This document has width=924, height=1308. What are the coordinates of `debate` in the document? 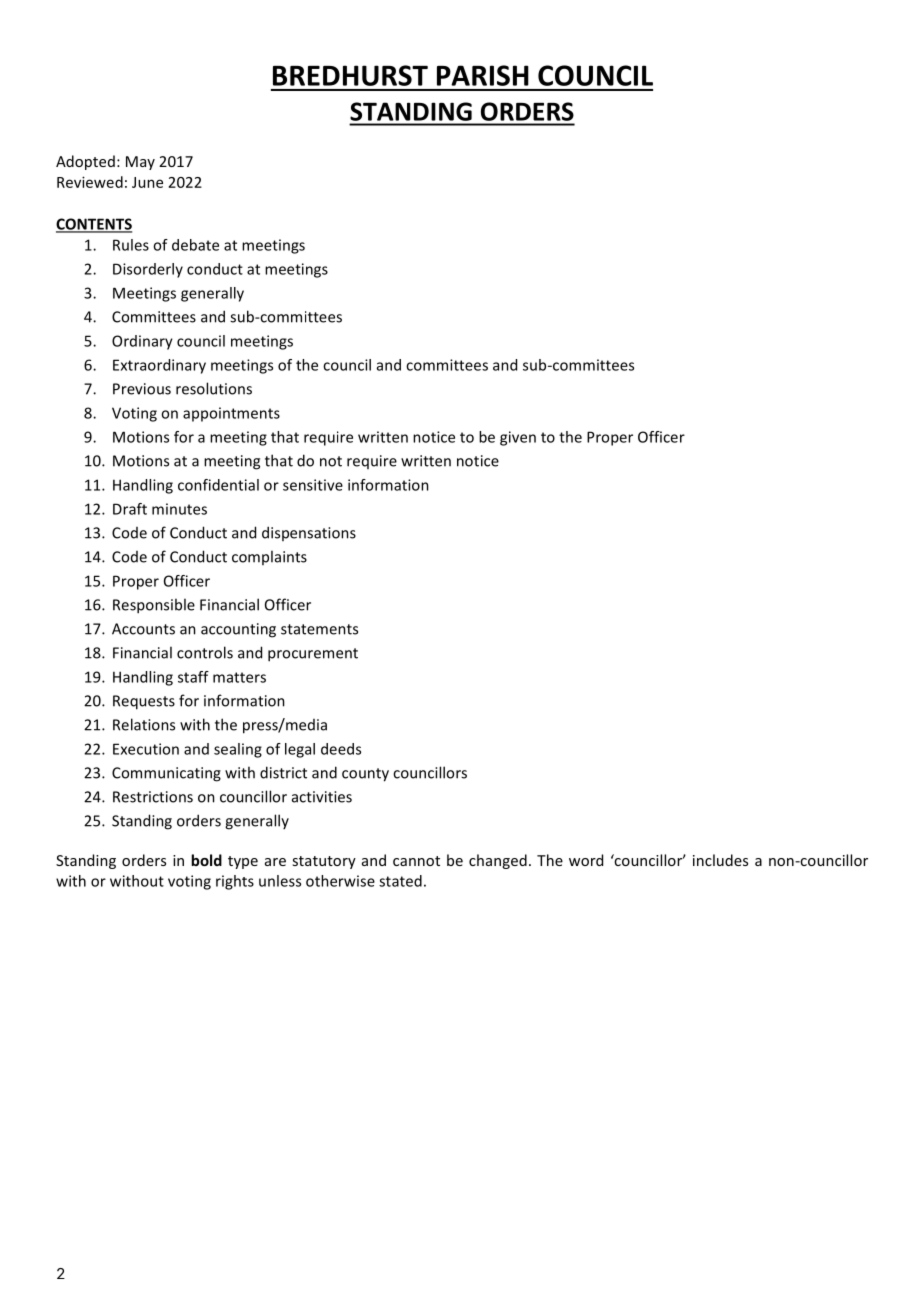 It's located at (195, 245).
